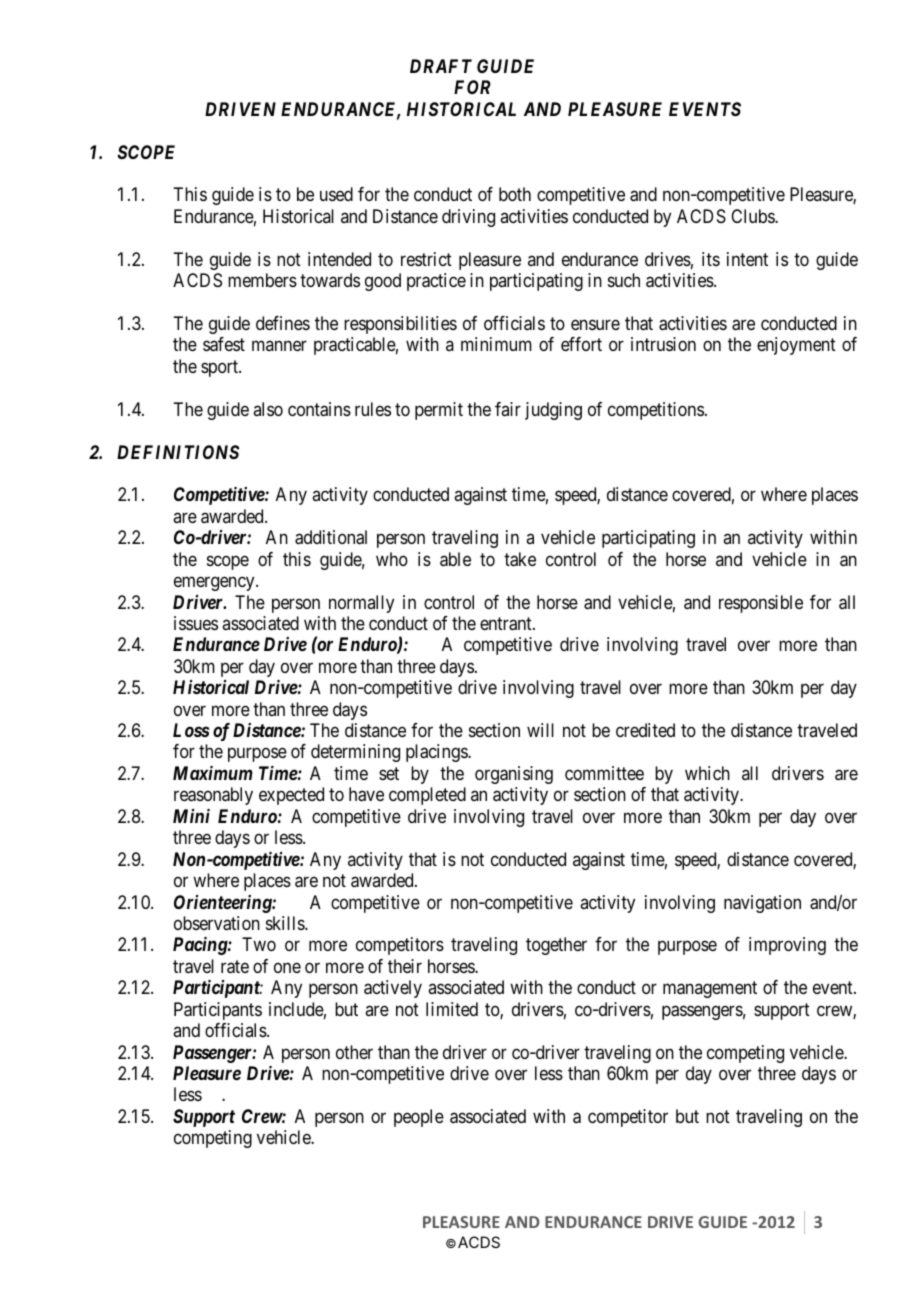  I want to click on management, so click(710, 990).
